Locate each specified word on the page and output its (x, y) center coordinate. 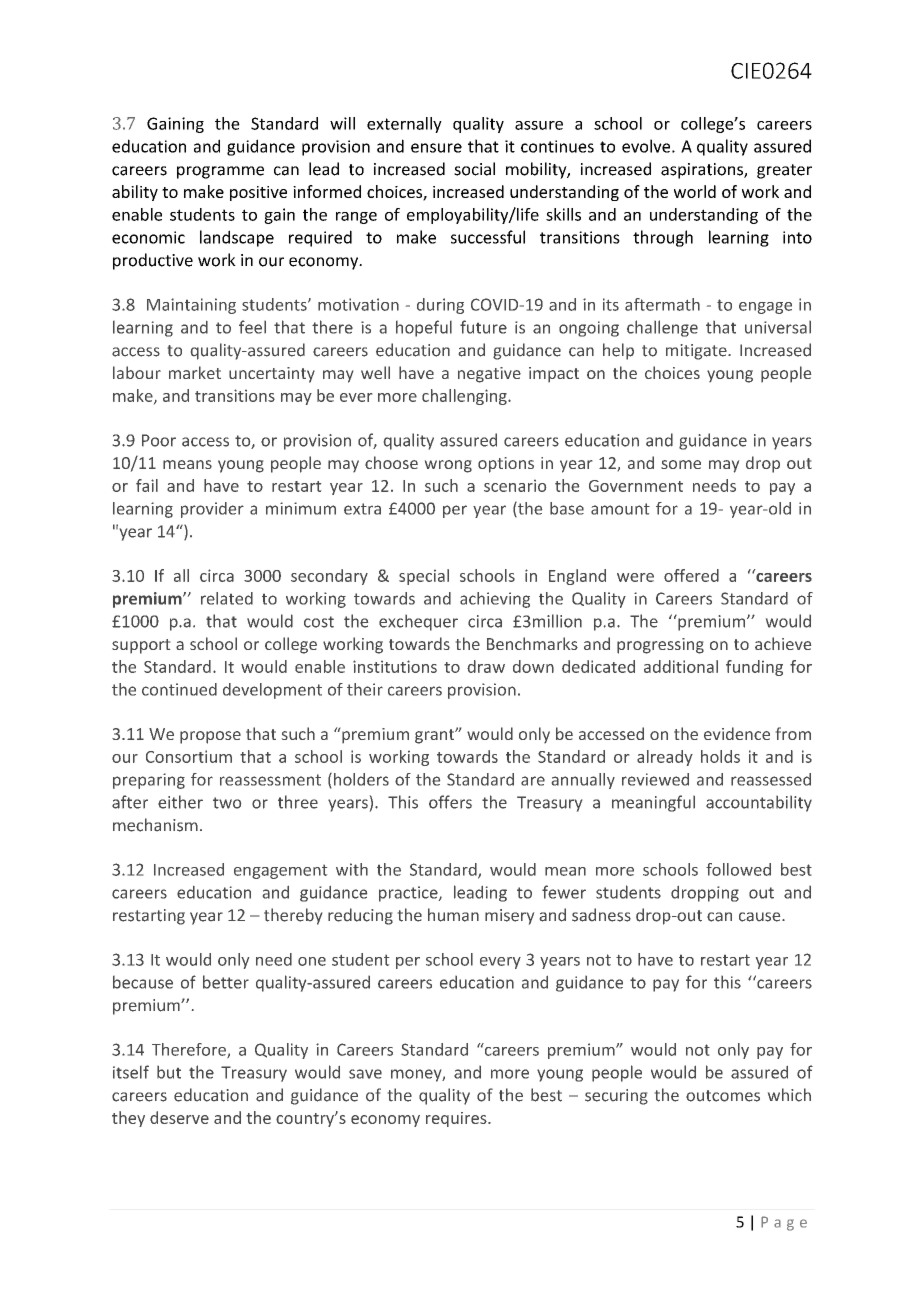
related (227, 598)
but (169, 1072)
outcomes (723, 1096)
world (695, 191)
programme (220, 172)
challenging (465, 397)
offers (450, 802)
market (195, 372)
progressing (660, 646)
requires (457, 1119)
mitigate (697, 352)
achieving (495, 600)
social (474, 169)
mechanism (155, 825)
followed (738, 869)
